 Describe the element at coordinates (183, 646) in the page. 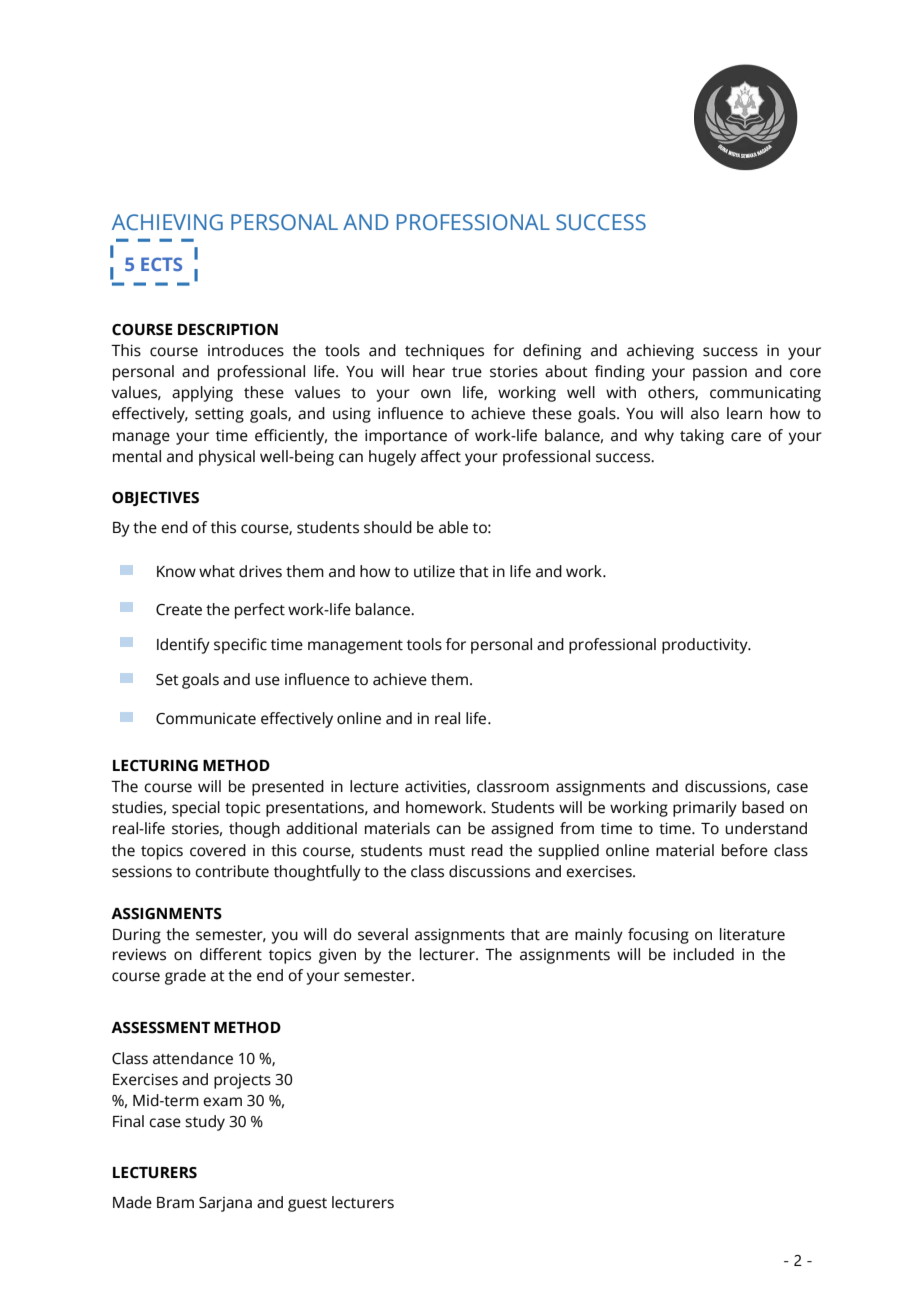

I see `Identify` at that location.
